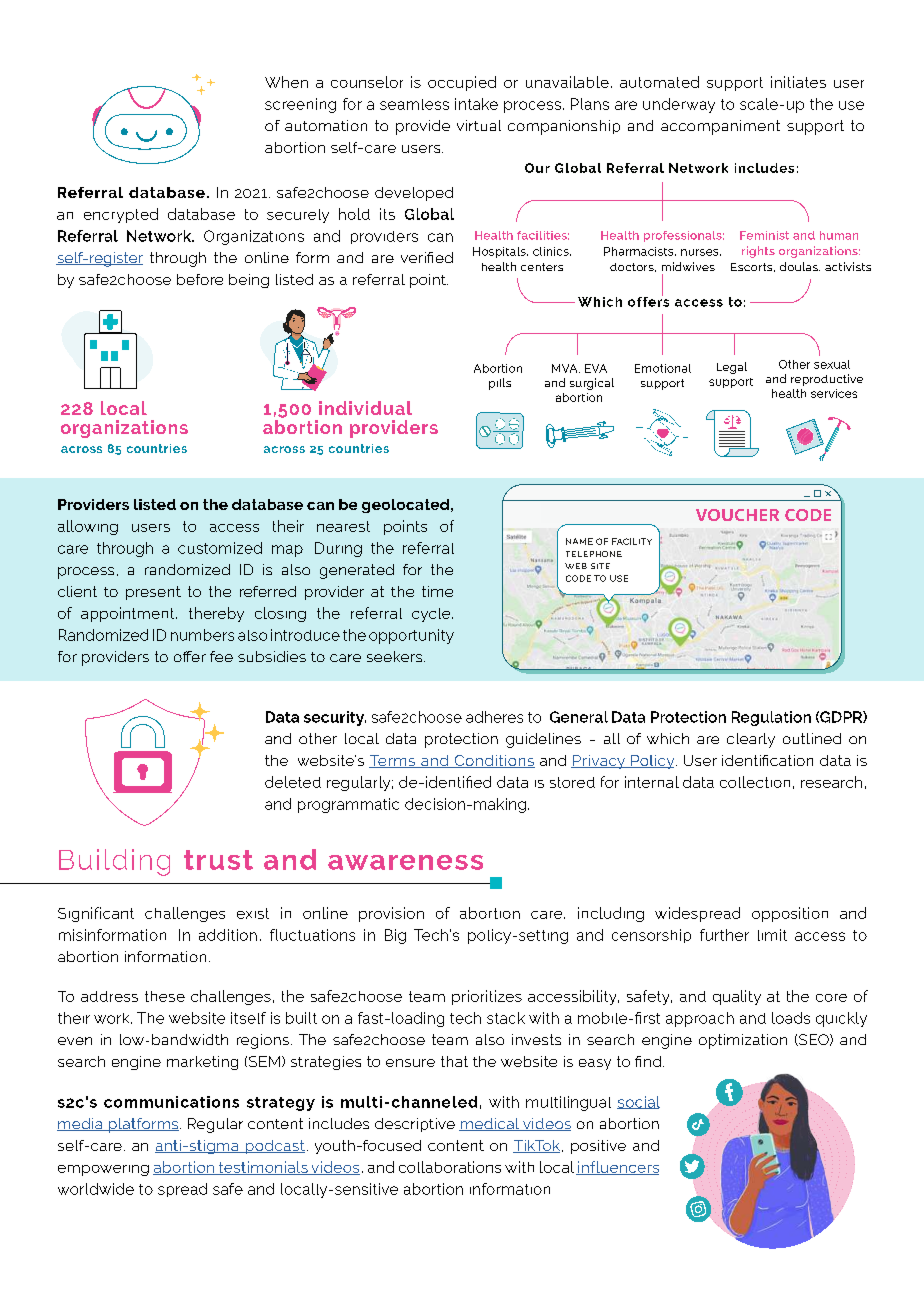 The height and width of the screenshot is (1308, 924). What do you see at coordinates (228, 935) in the screenshot?
I see `addition` at bounding box center [228, 935].
